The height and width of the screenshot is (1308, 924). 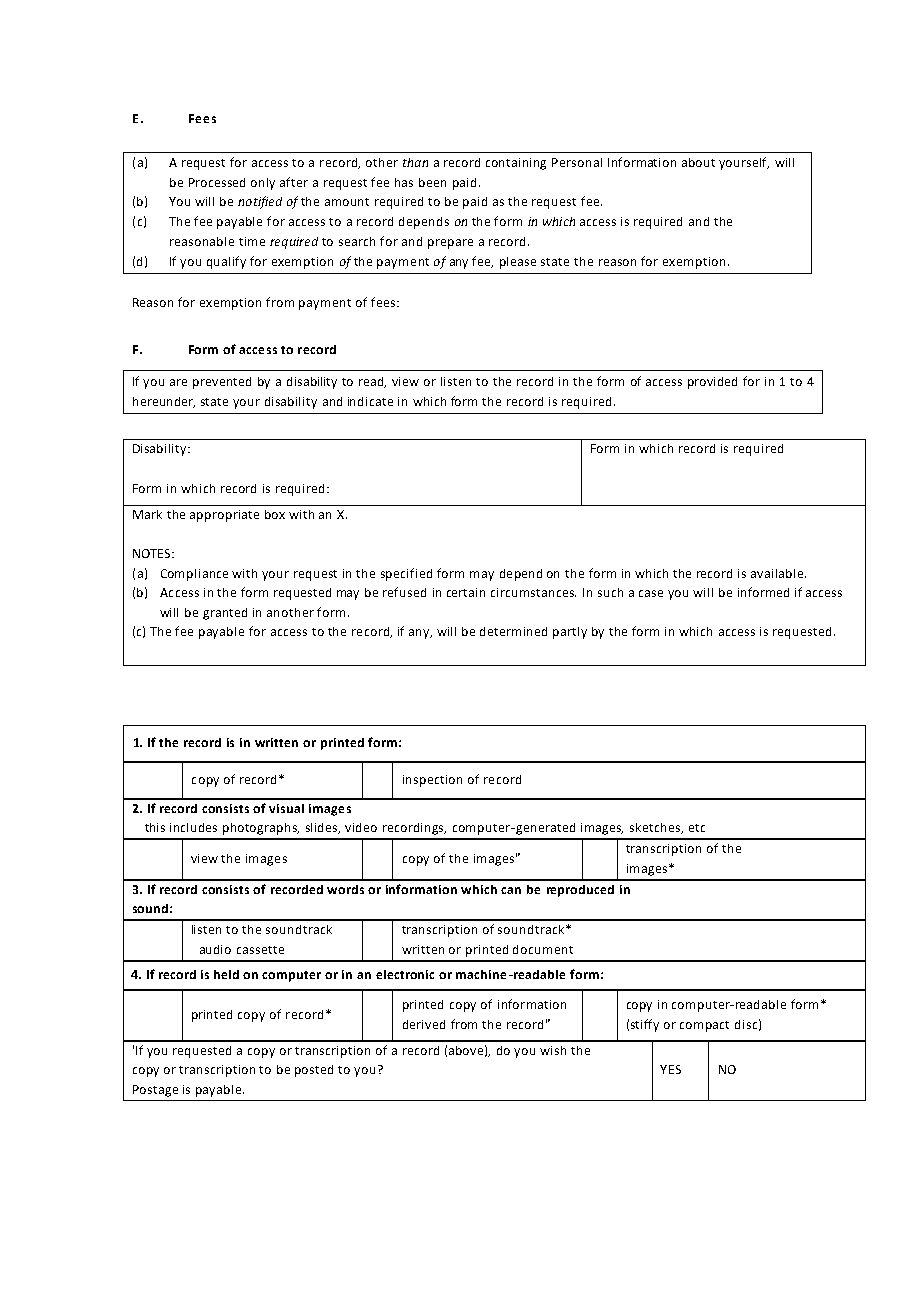 What do you see at coordinates (224, 516) in the screenshot?
I see `appropriate` at bounding box center [224, 516].
